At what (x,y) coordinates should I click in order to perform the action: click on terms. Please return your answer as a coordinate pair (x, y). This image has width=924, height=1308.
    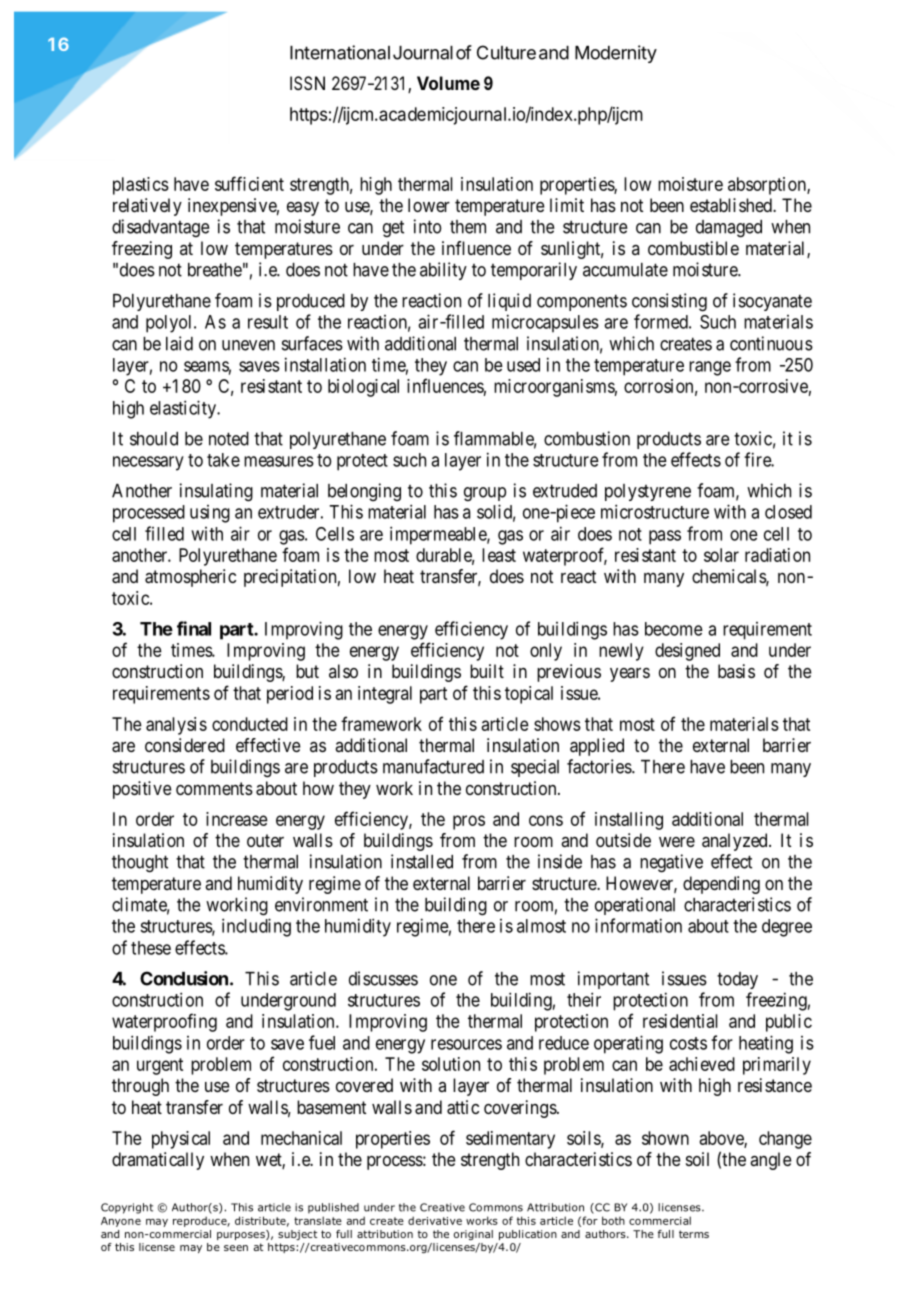
    Looking at the image, I should click on (694, 1234).
